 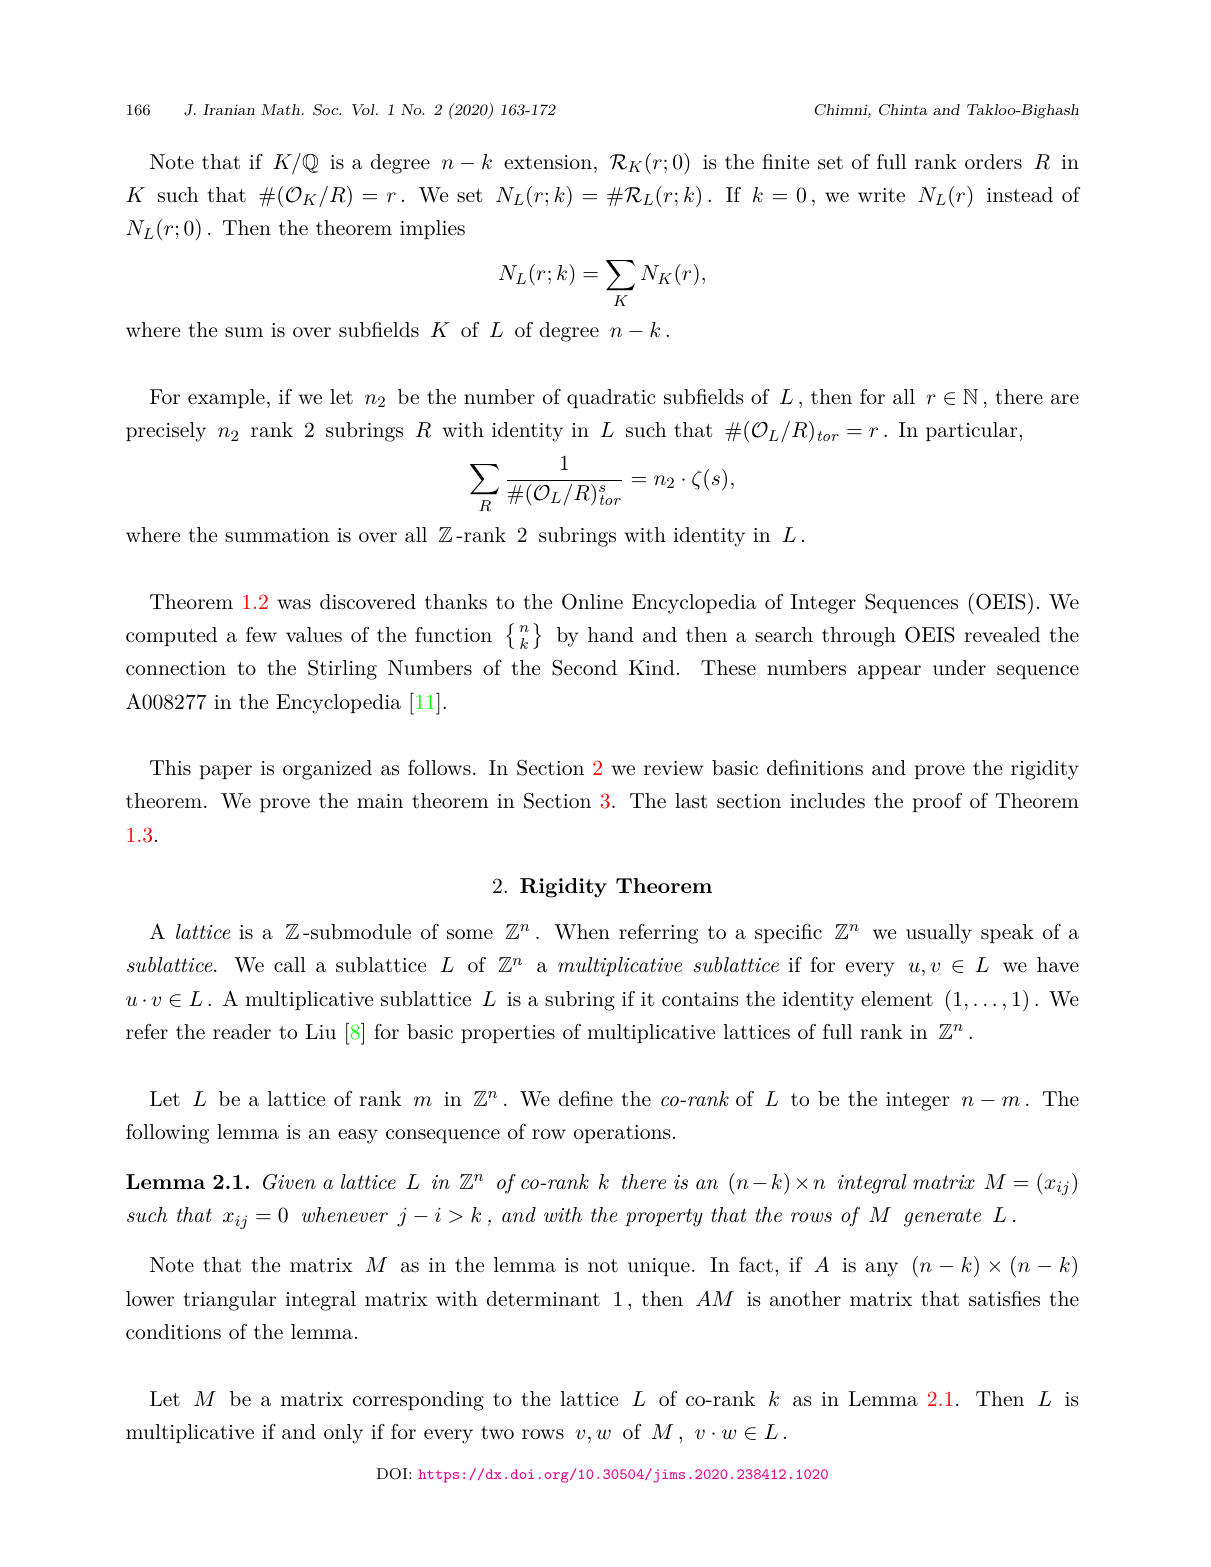 What do you see at coordinates (548, 162) in the document?
I see `extension` at bounding box center [548, 162].
